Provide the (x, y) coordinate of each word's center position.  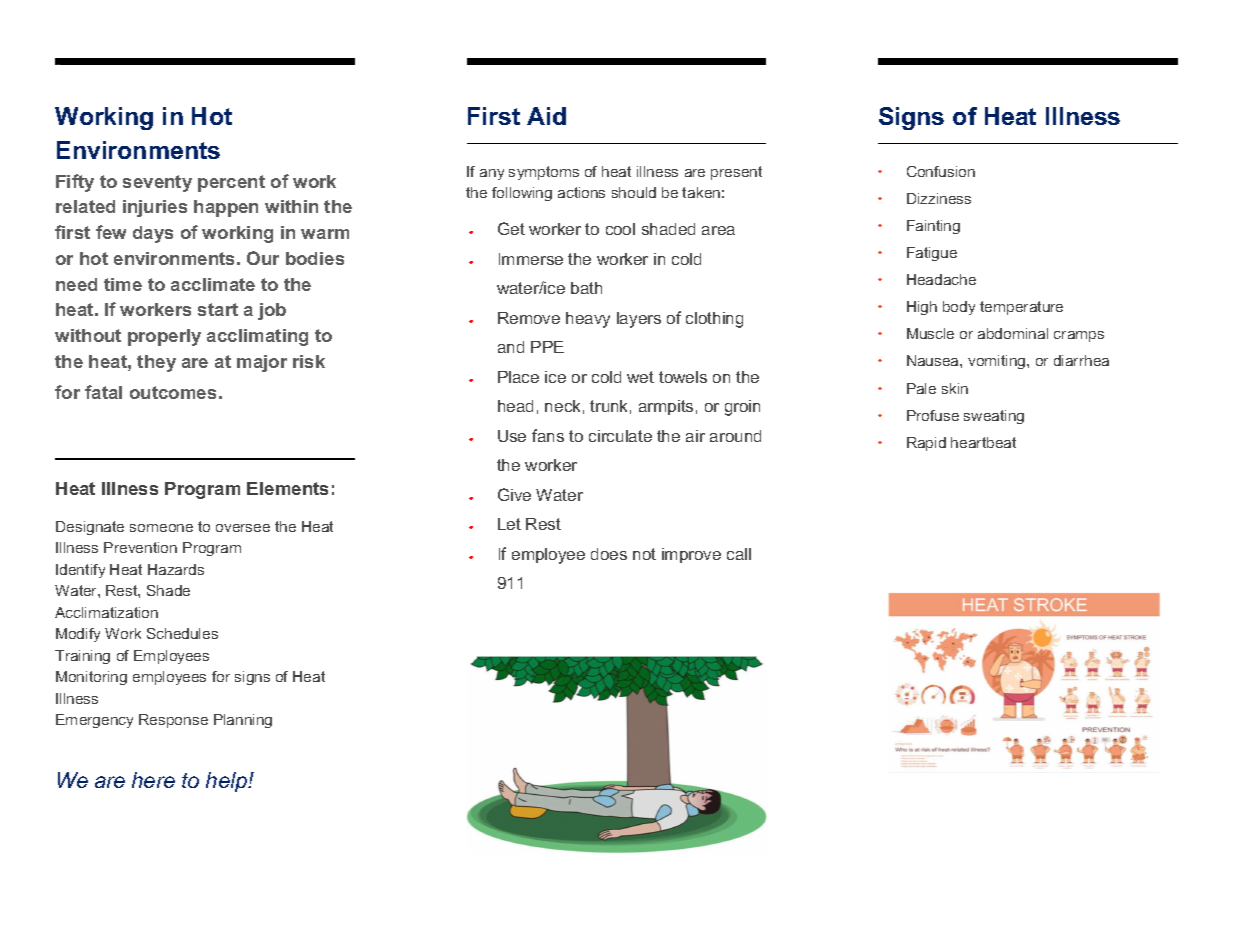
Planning (243, 721)
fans (548, 435)
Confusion (941, 171)
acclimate (213, 284)
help (227, 782)
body (959, 308)
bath (586, 288)
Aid (546, 116)
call (739, 554)
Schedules (182, 633)
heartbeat (983, 442)
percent (231, 183)
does (609, 554)
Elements (287, 488)
